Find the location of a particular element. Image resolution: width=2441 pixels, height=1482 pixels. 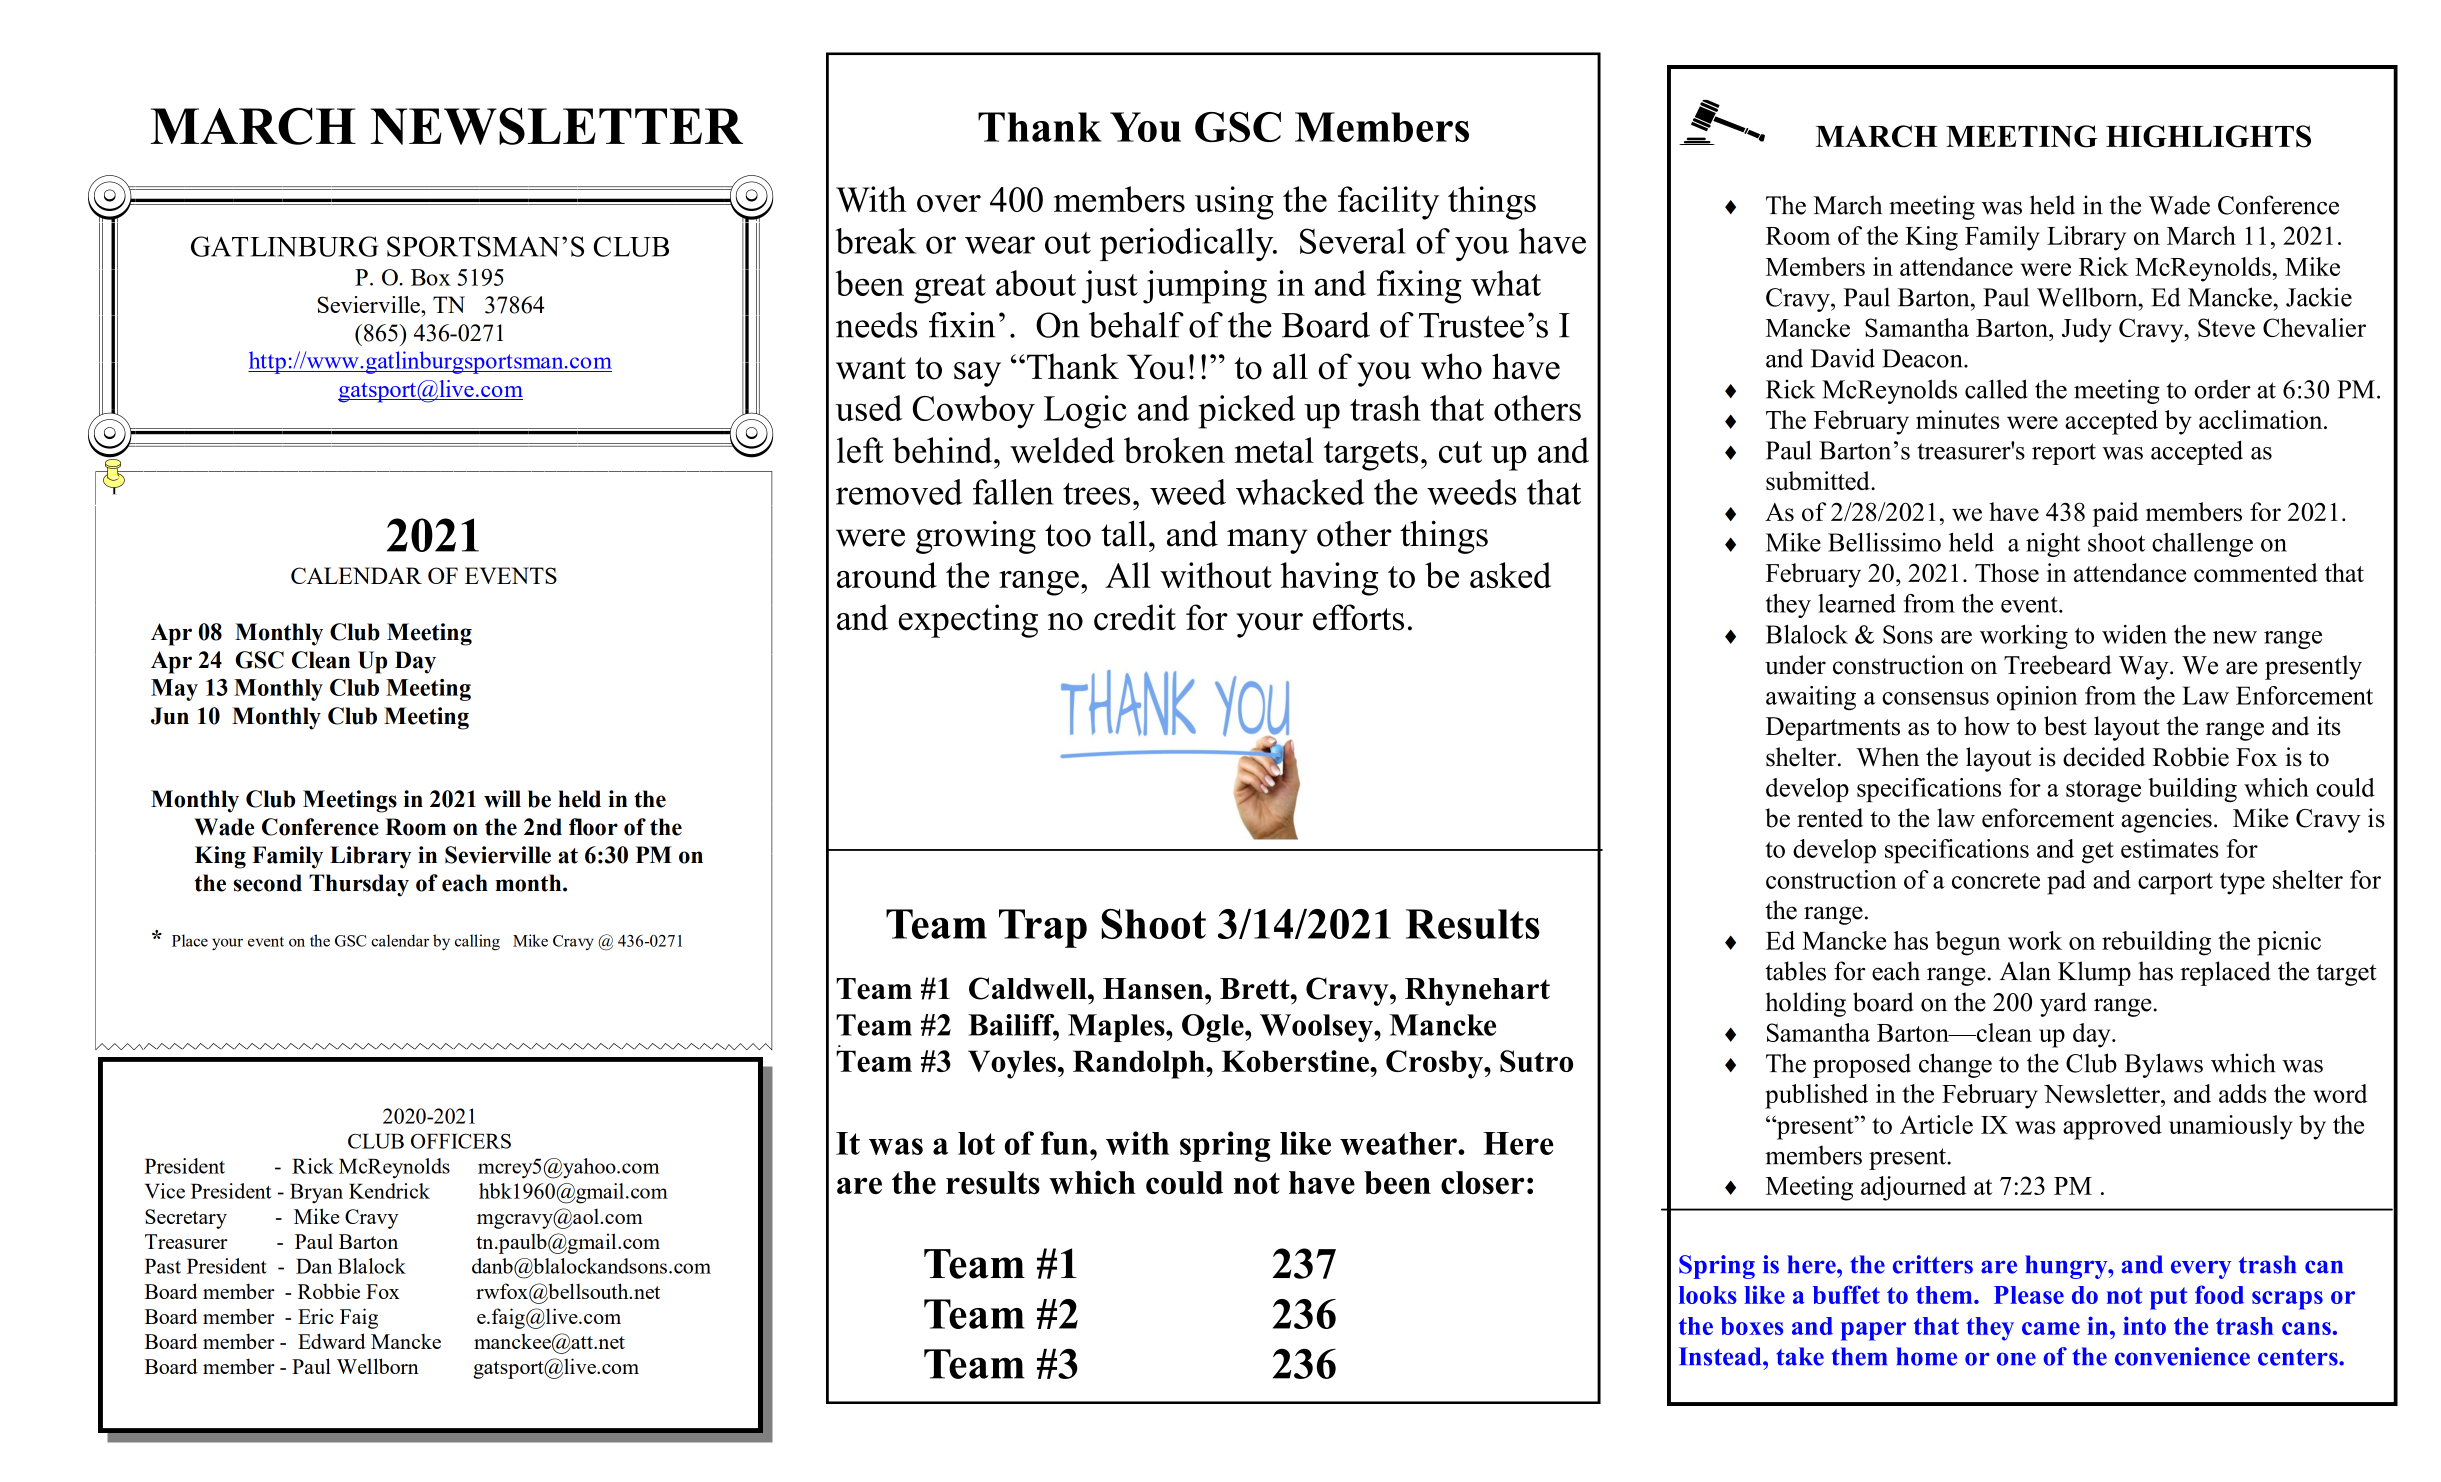

decided is located at coordinates (2104, 757).
